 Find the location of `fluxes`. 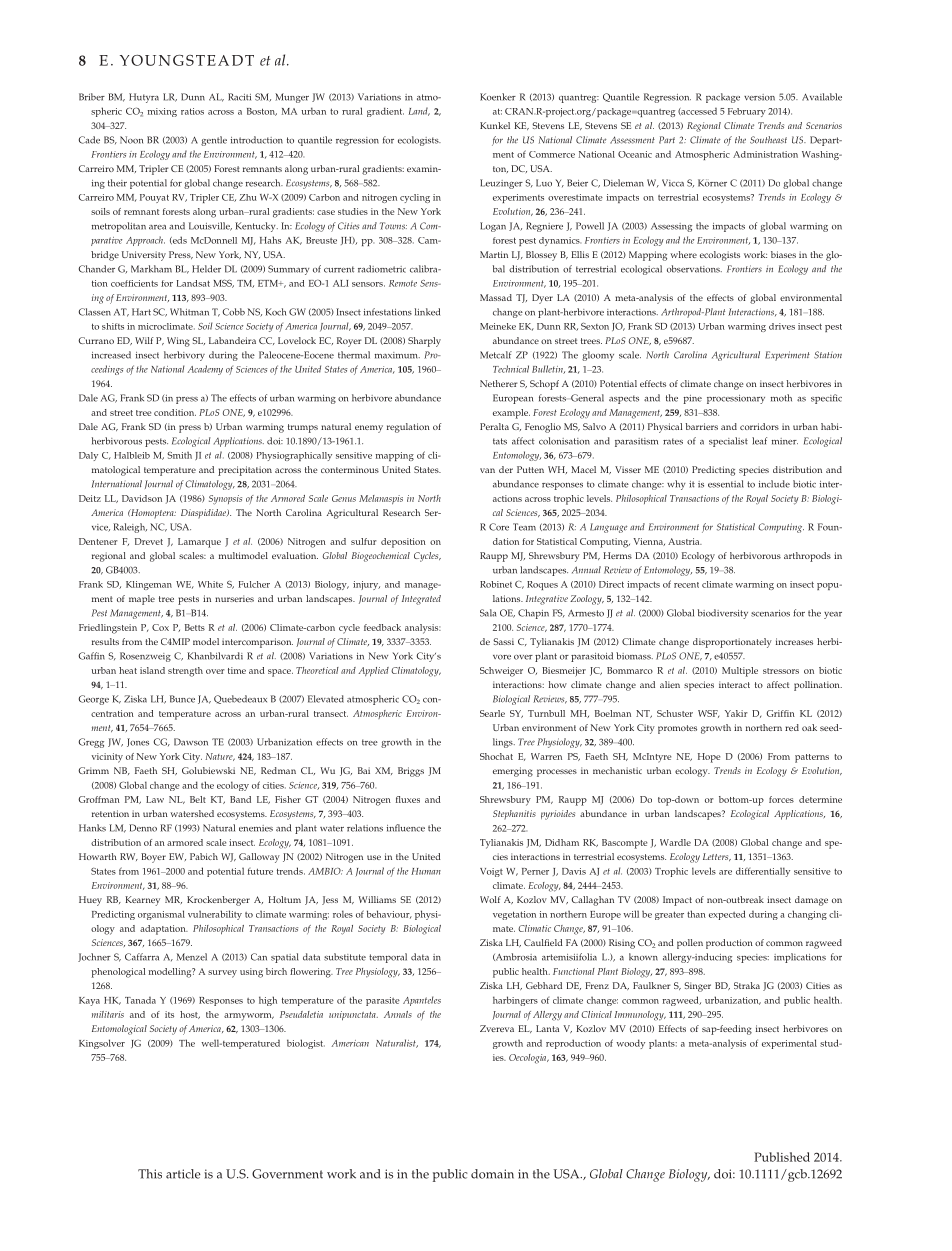

fluxes is located at coordinates (408, 799).
